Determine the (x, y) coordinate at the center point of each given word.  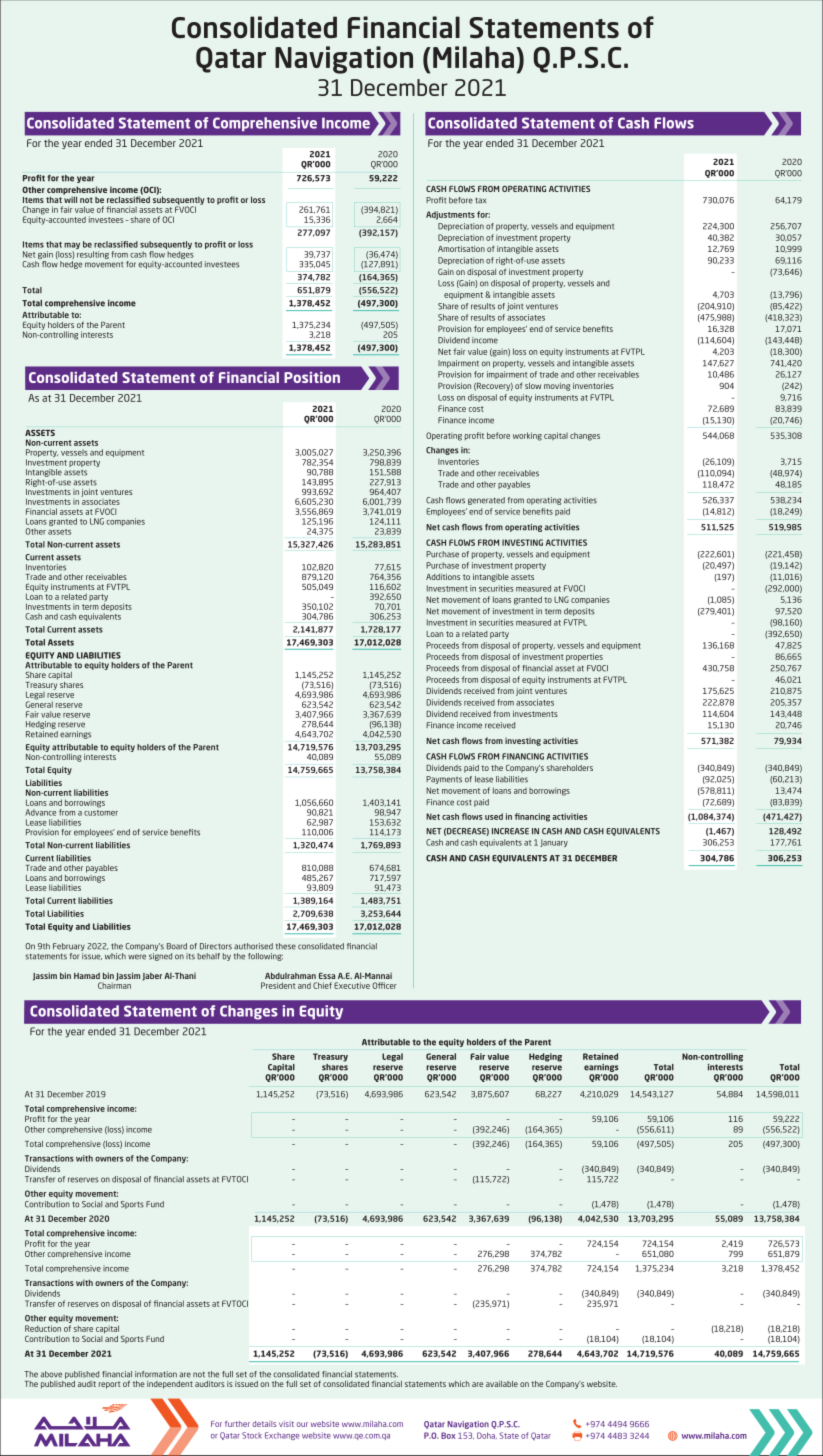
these (286, 946)
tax (480, 201)
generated (486, 501)
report (109, 1385)
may (72, 247)
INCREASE (510, 831)
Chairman (114, 984)
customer (101, 811)
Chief (322, 985)
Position (312, 377)
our (302, 1424)
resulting (93, 255)
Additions (443, 577)
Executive (352, 985)
